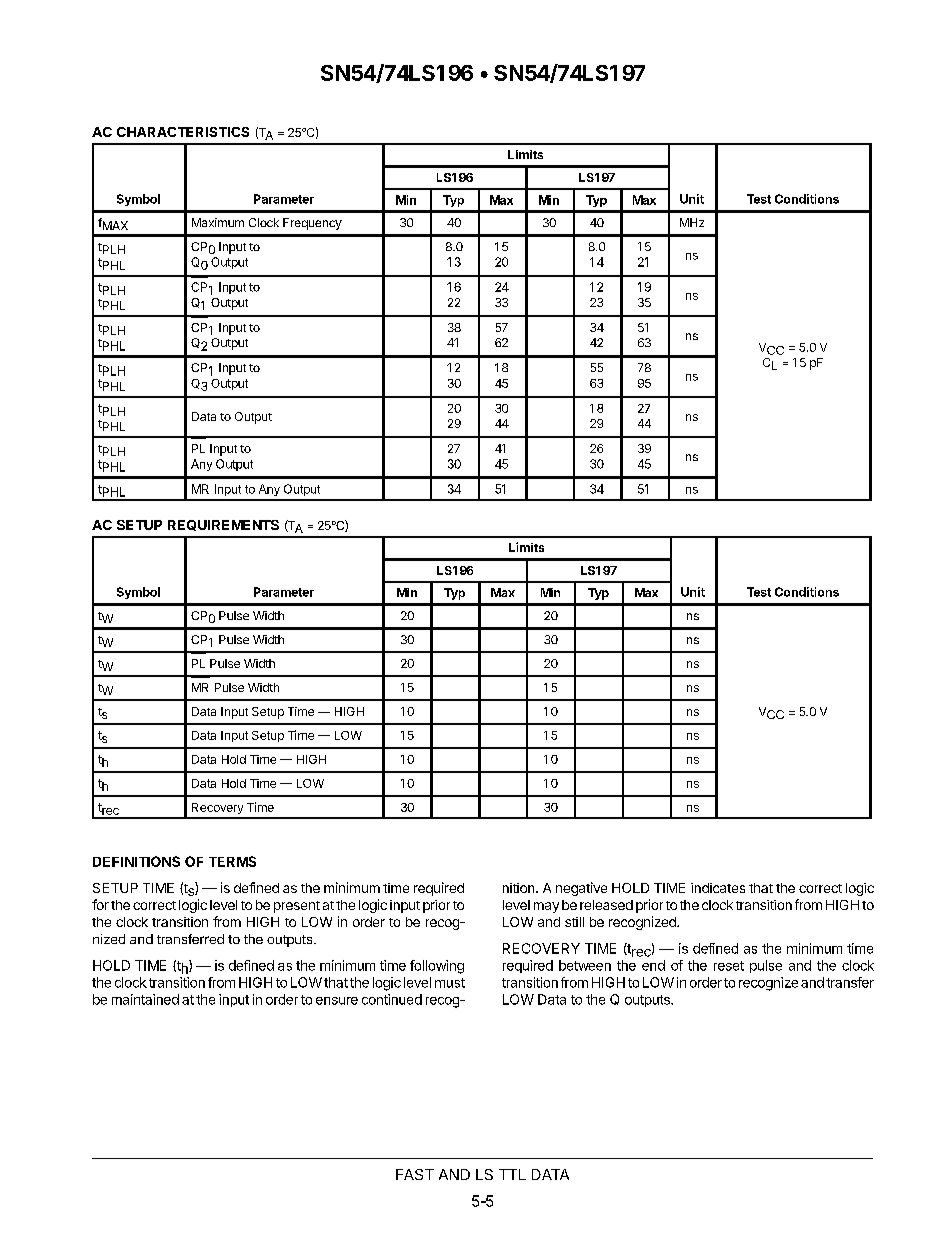 Image resolution: width=952 pixels, height=1233 pixels. I want to click on Frequency, so click(312, 224).
